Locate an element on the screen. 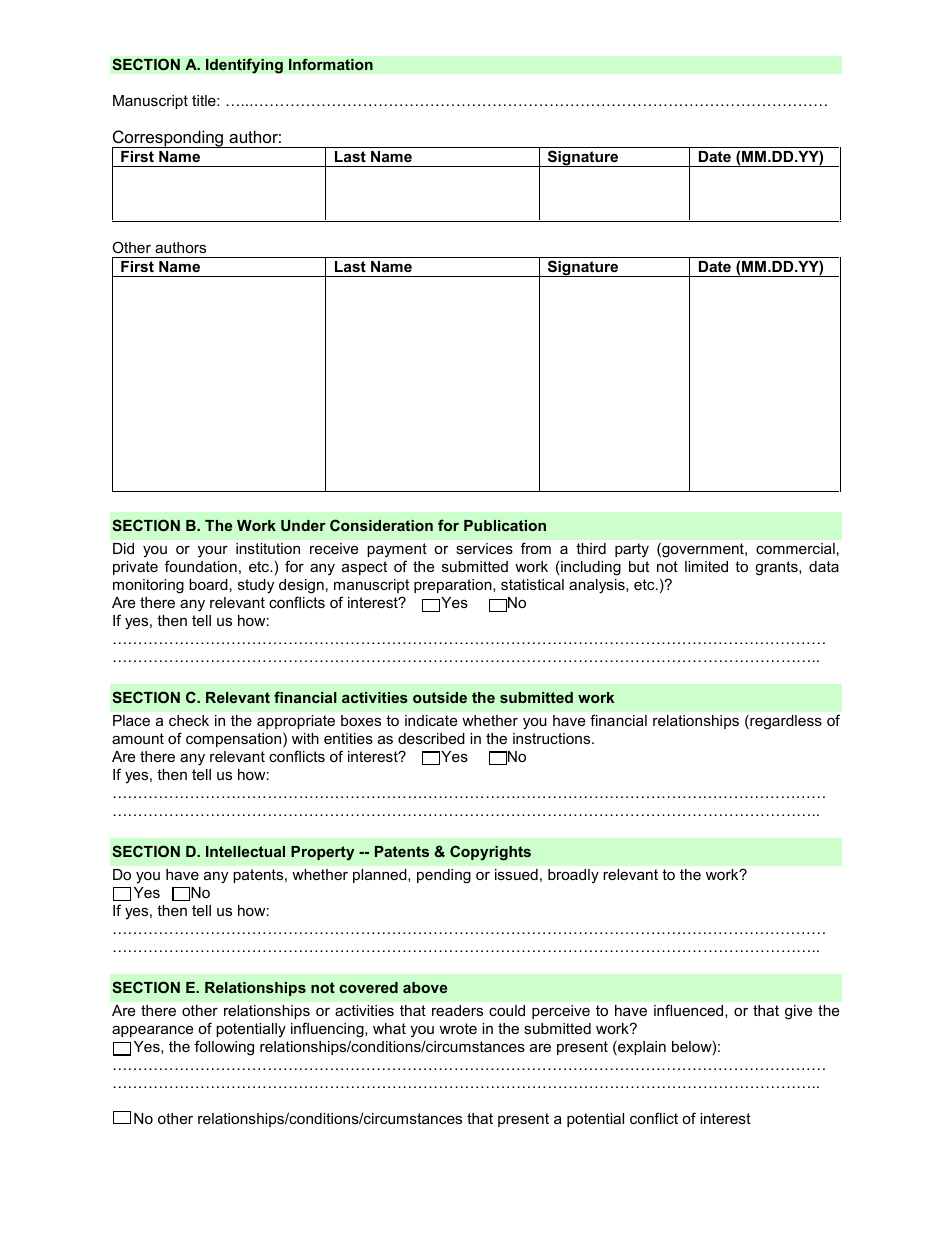 Image resolution: width=952 pixels, height=1233 pixels. instructions is located at coordinates (553, 738).
